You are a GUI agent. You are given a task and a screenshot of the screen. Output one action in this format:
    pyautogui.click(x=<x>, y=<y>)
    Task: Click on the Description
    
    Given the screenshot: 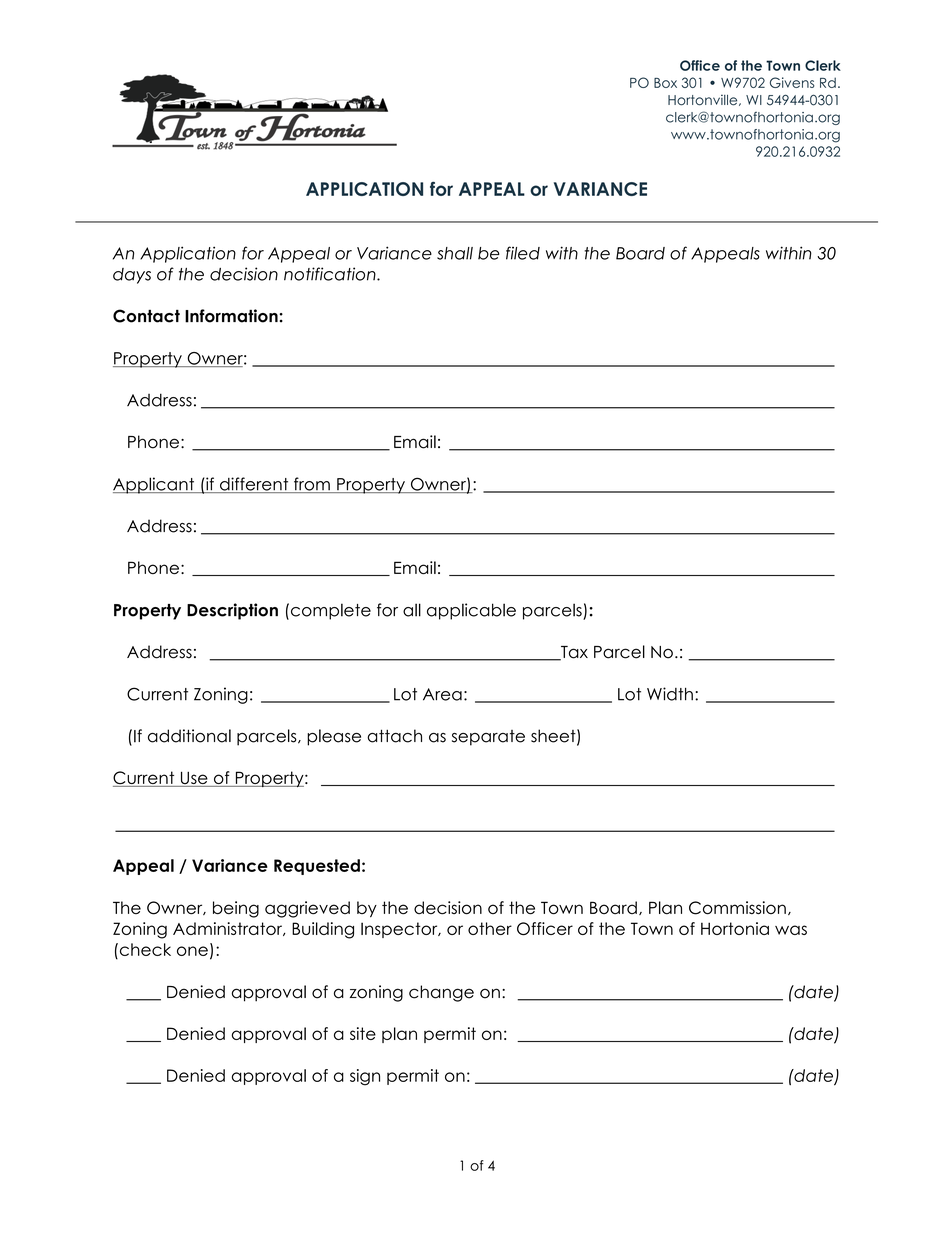 What is the action you would take?
    pyautogui.click(x=232, y=611)
